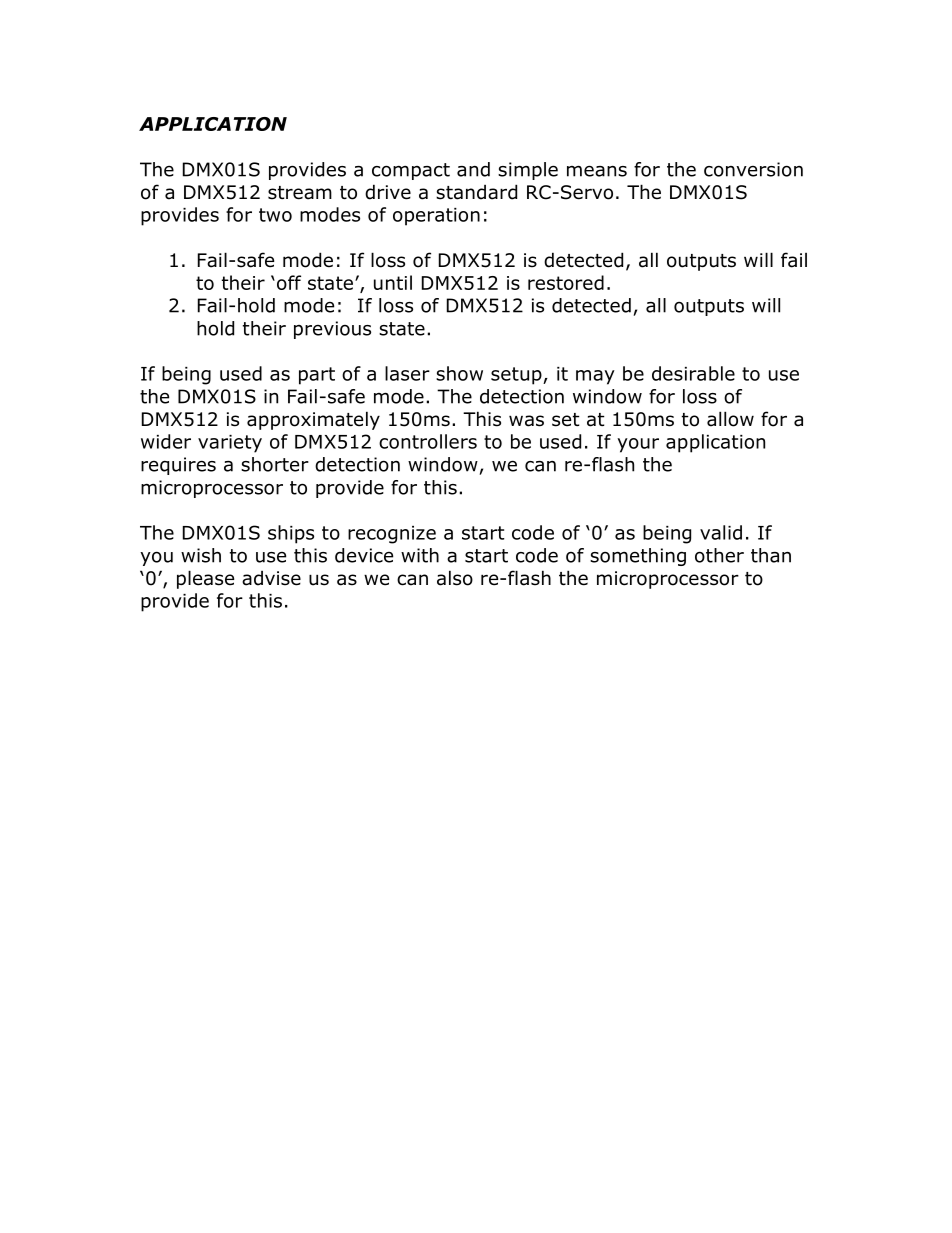  What do you see at coordinates (719, 555) in the document?
I see `other` at bounding box center [719, 555].
